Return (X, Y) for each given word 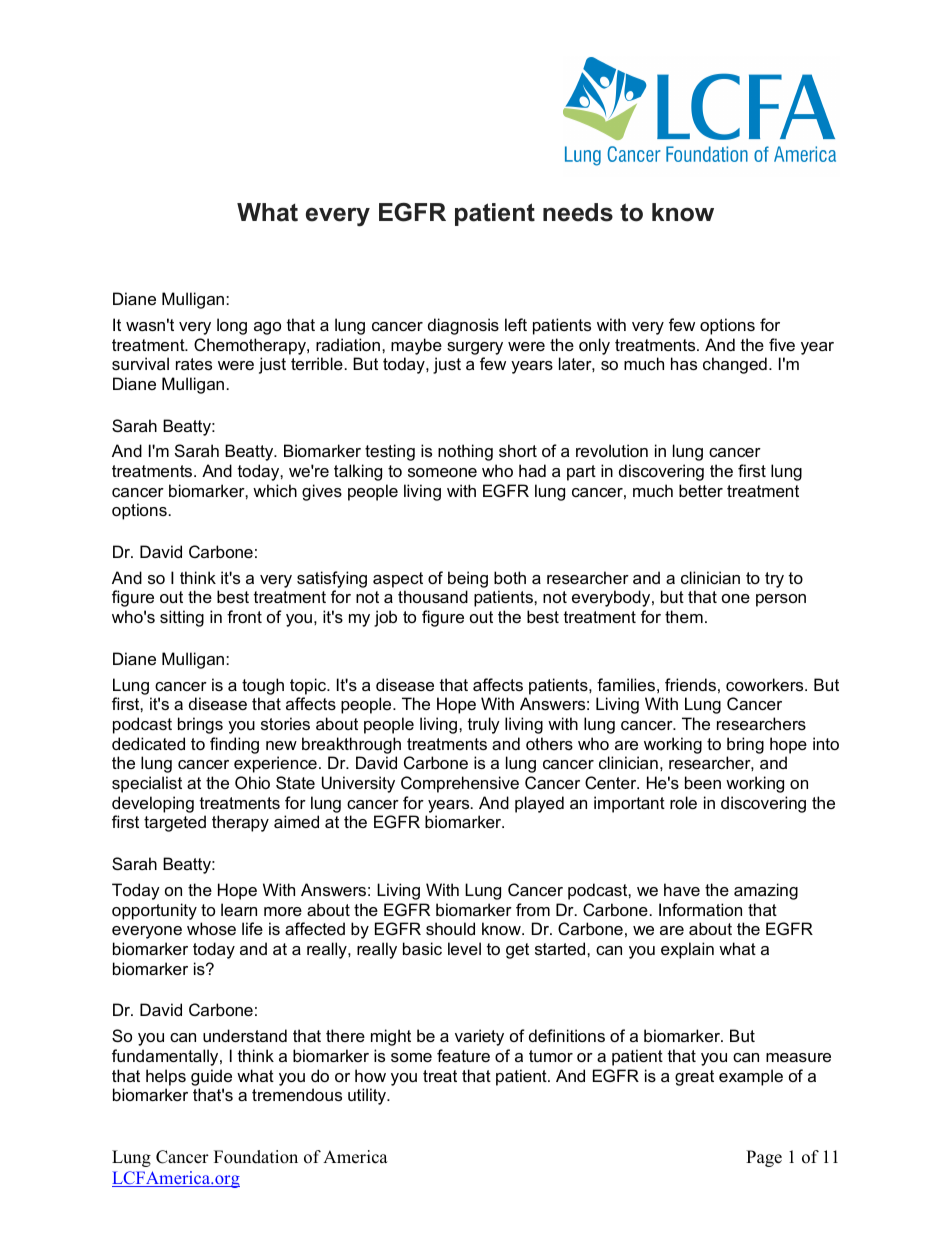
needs (578, 212)
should (450, 928)
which (275, 490)
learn (239, 909)
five (782, 344)
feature (463, 1055)
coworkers (766, 684)
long (232, 326)
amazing (766, 891)
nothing (465, 452)
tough (263, 686)
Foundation (256, 1157)
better (701, 490)
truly (484, 725)
